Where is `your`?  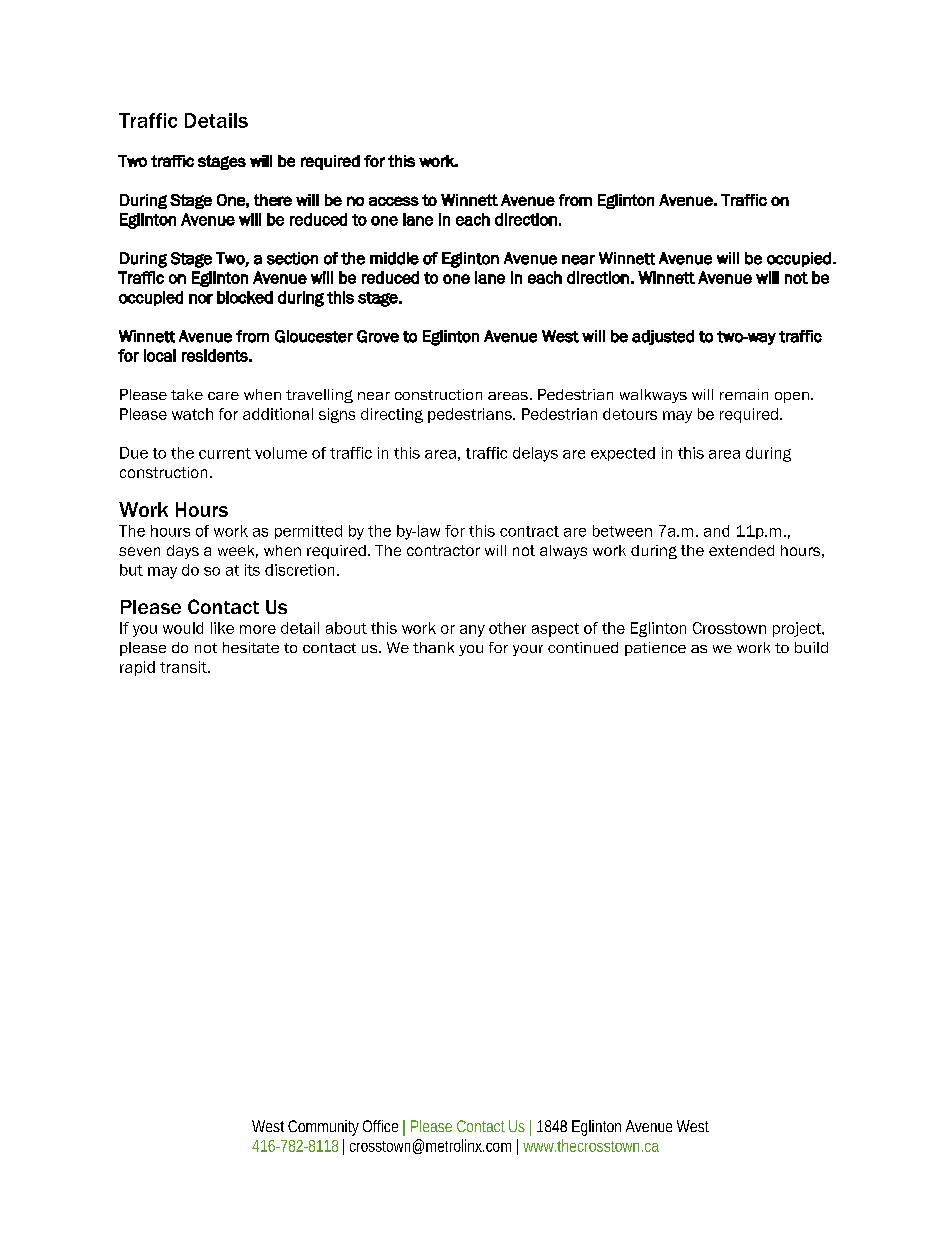
your is located at coordinates (528, 650).
